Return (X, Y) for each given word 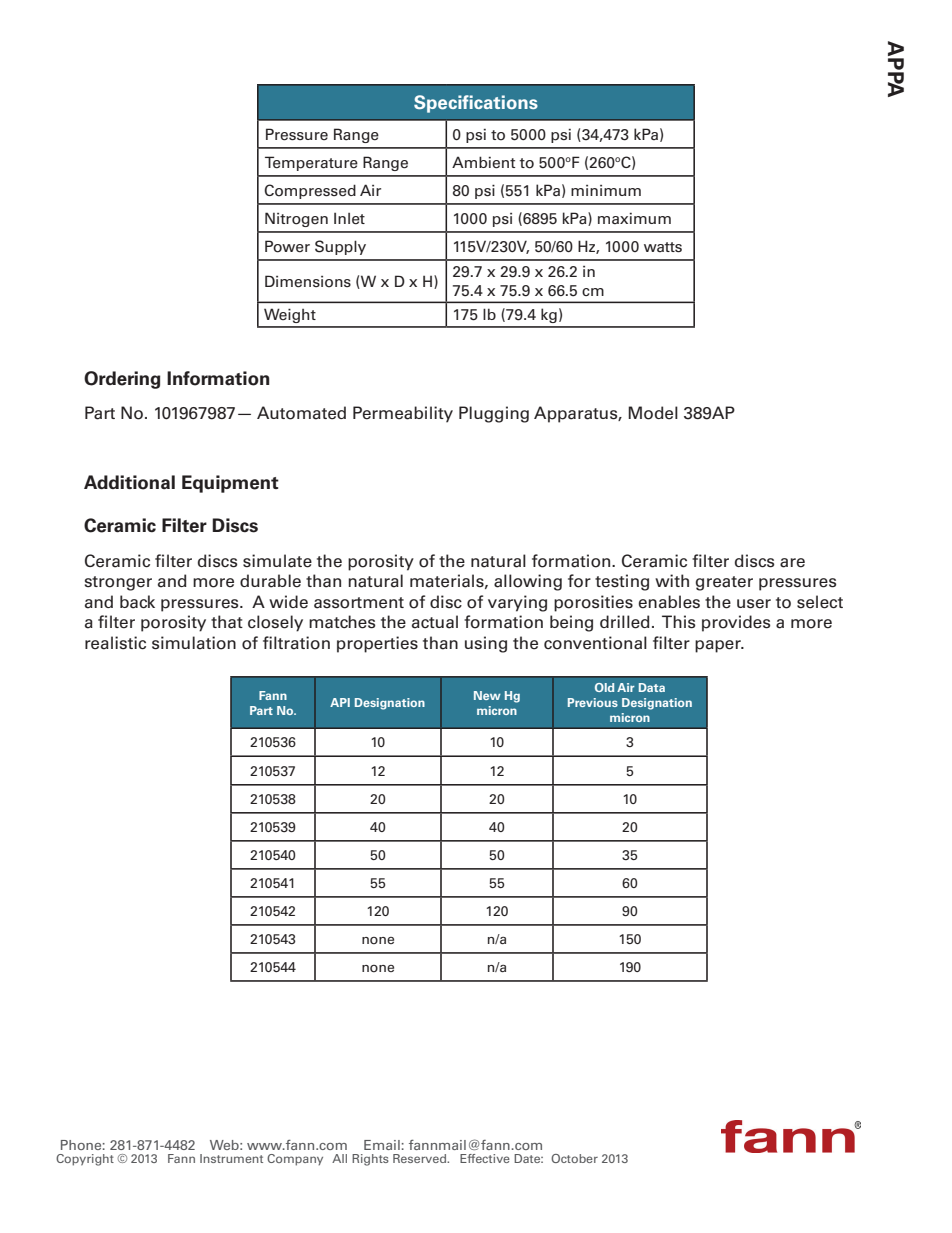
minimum (606, 190)
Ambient (483, 162)
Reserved (420, 1158)
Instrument (231, 1158)
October (574, 1158)
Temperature (311, 163)
